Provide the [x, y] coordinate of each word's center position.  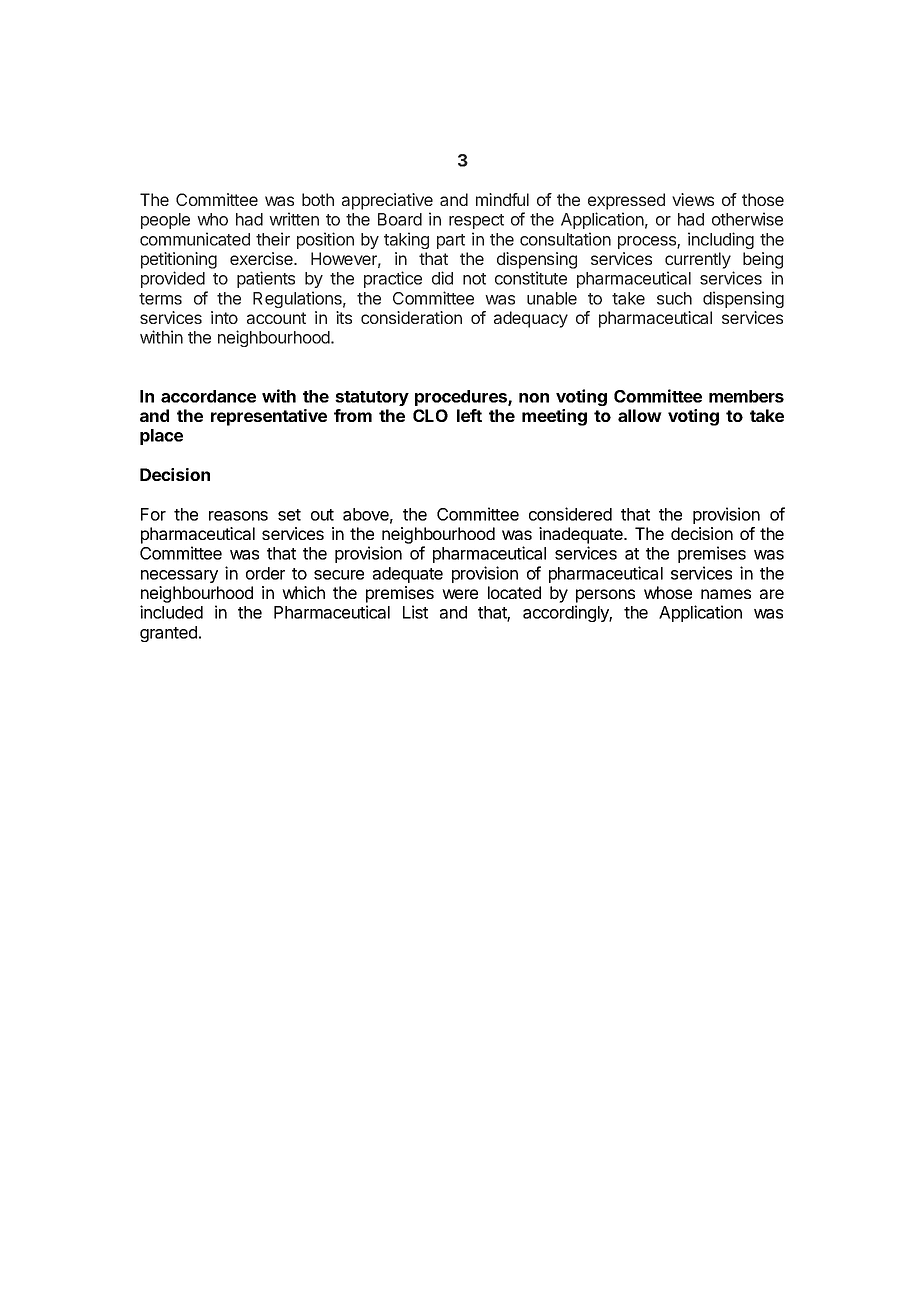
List [415, 612]
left [469, 415]
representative [269, 417]
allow [640, 415]
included [171, 612]
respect [476, 221]
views [693, 199]
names [726, 594]
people [165, 221]
